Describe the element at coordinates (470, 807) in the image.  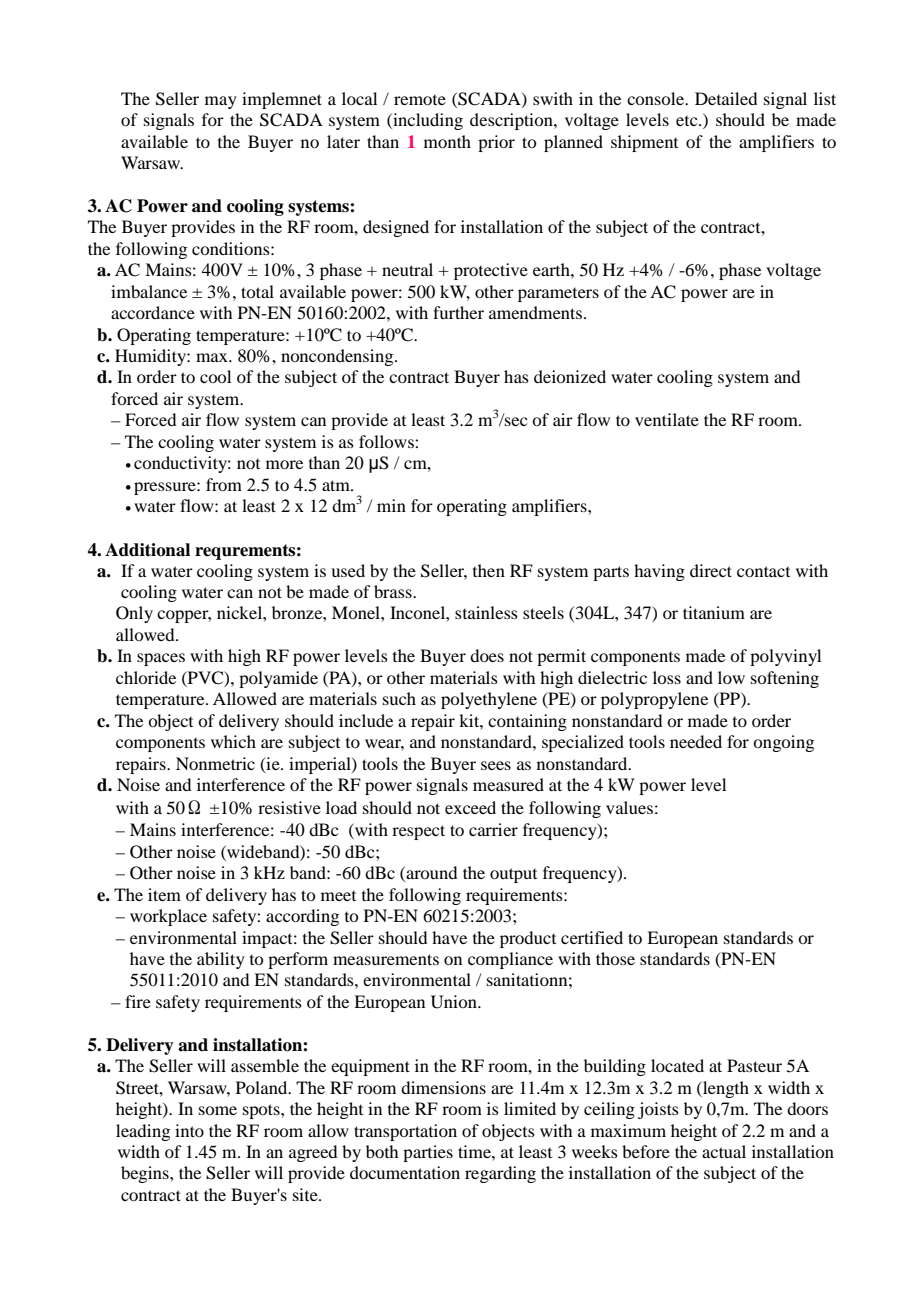
I see `exceed` at that location.
